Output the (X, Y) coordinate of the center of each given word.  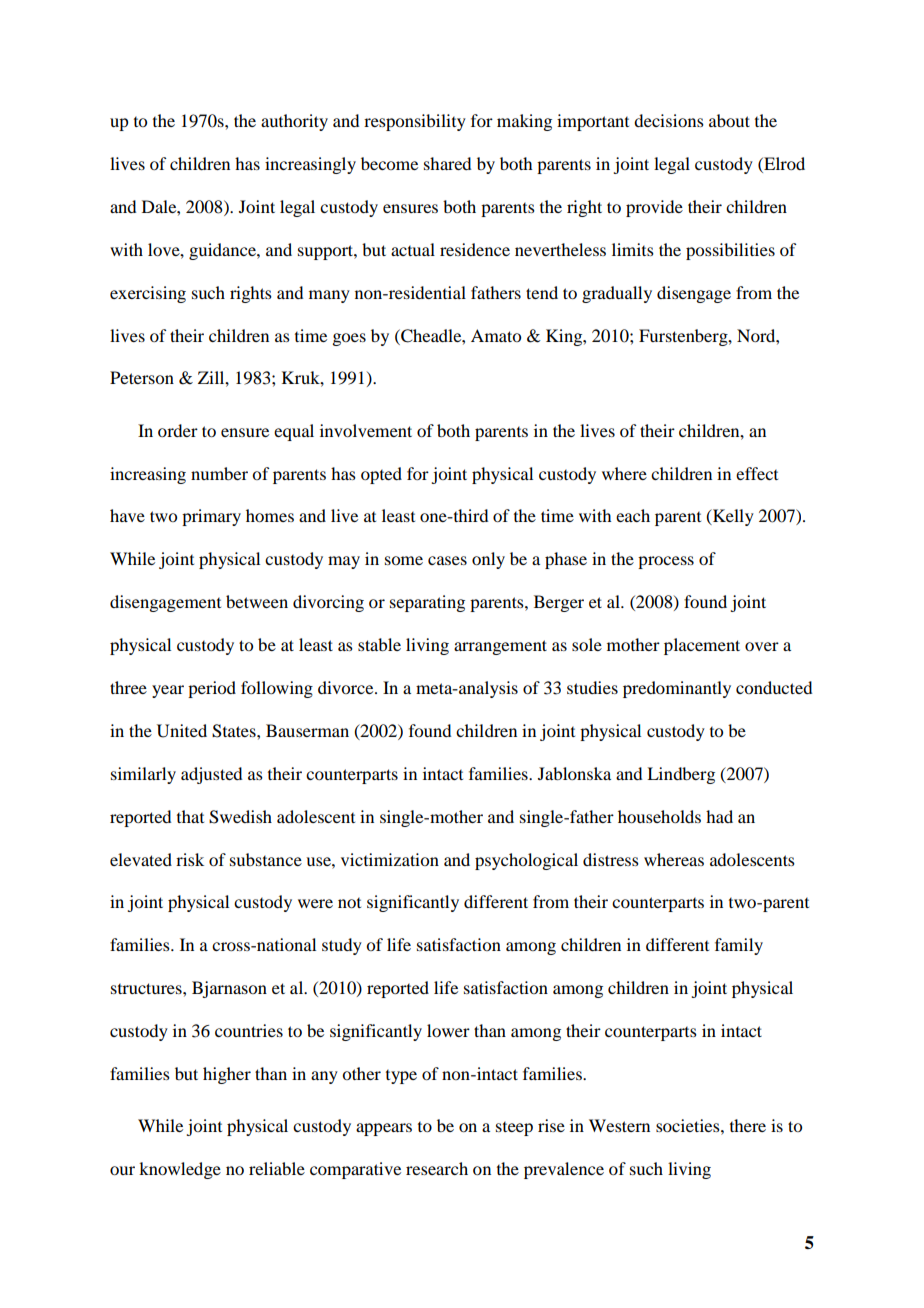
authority (294, 122)
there (748, 1125)
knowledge (180, 1170)
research (437, 1168)
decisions (669, 120)
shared (447, 163)
